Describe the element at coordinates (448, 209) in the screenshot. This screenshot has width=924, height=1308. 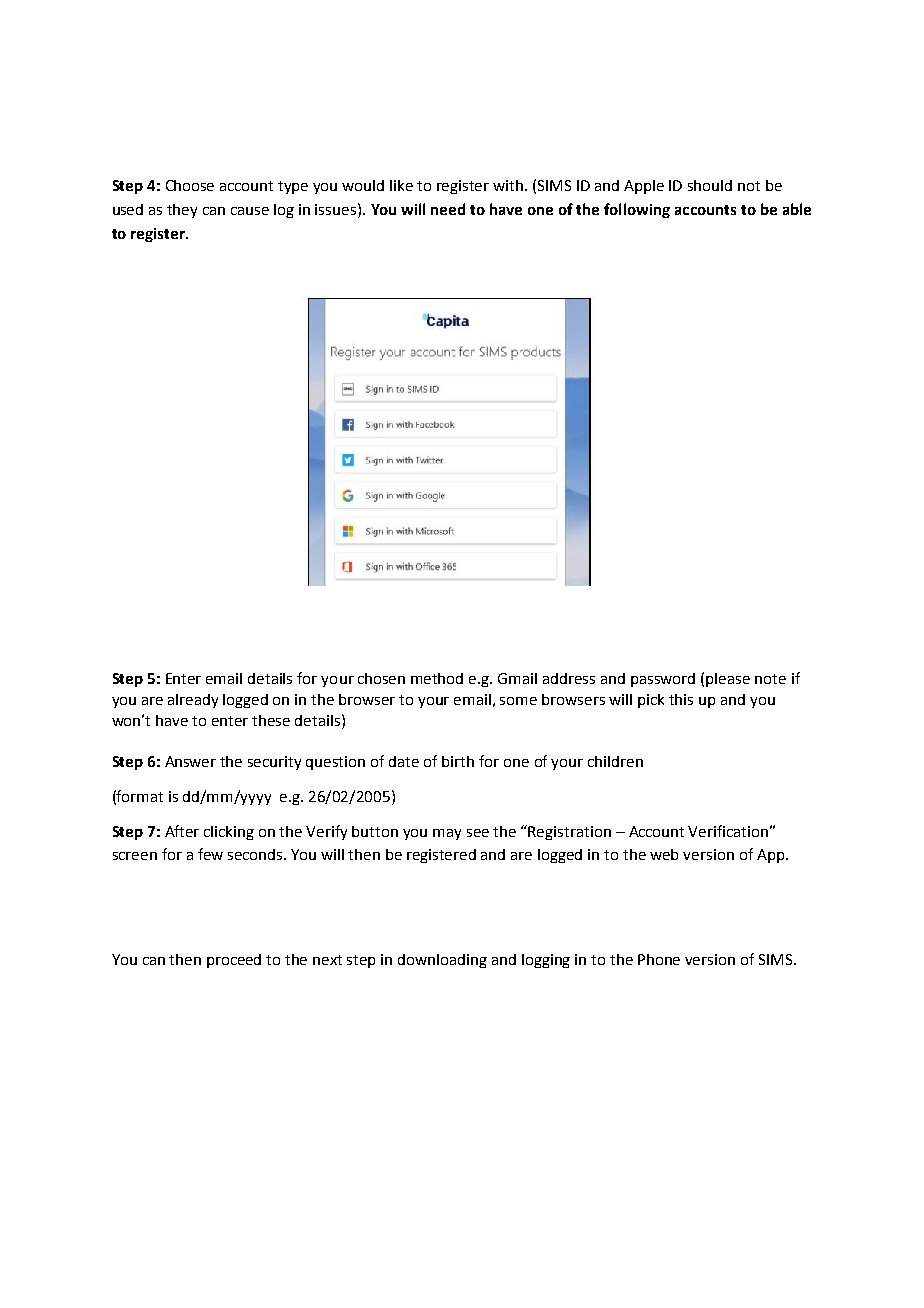
I see `need` at that location.
